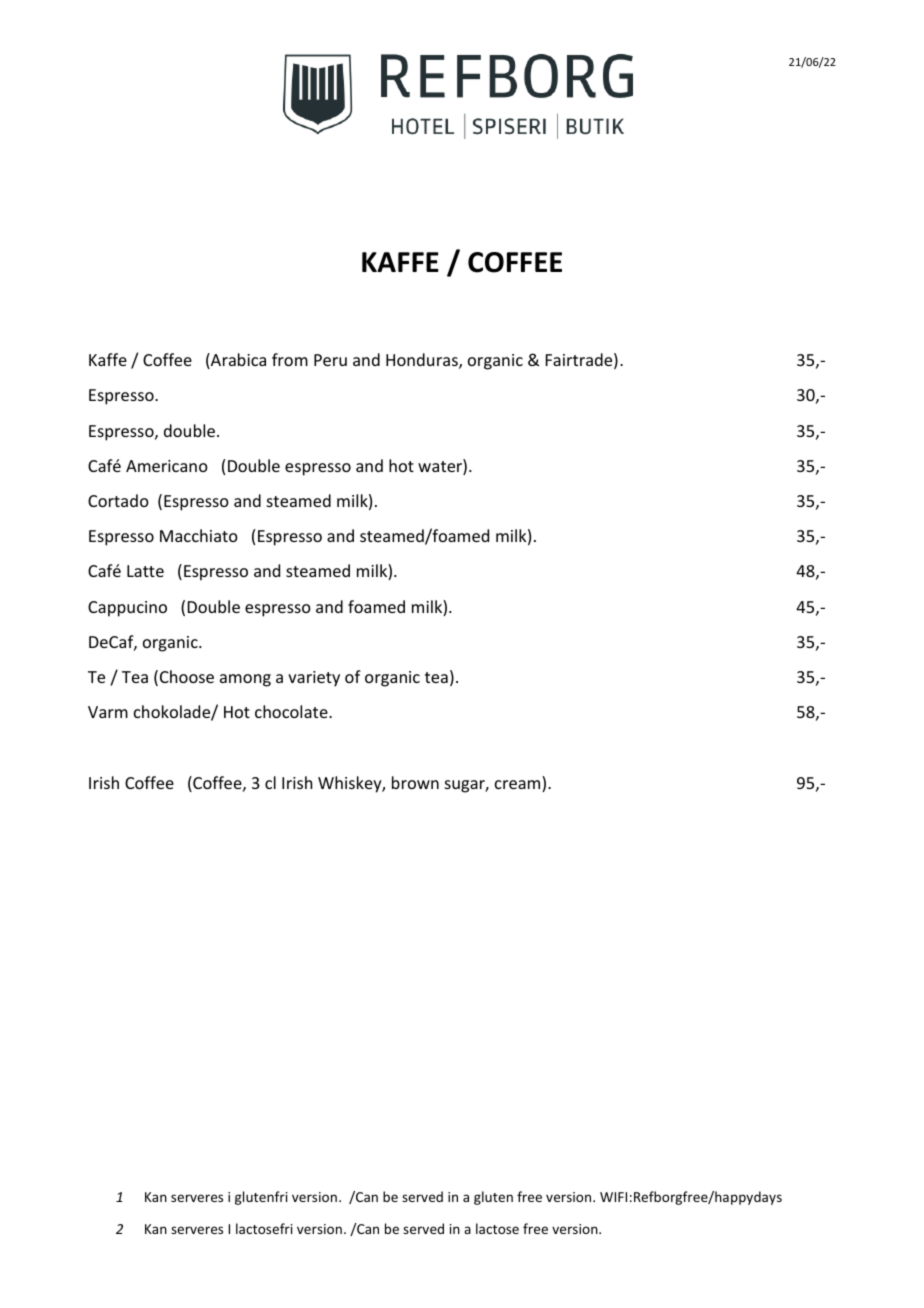 This document has height=1308, width=924. I want to click on variety, so click(314, 679).
